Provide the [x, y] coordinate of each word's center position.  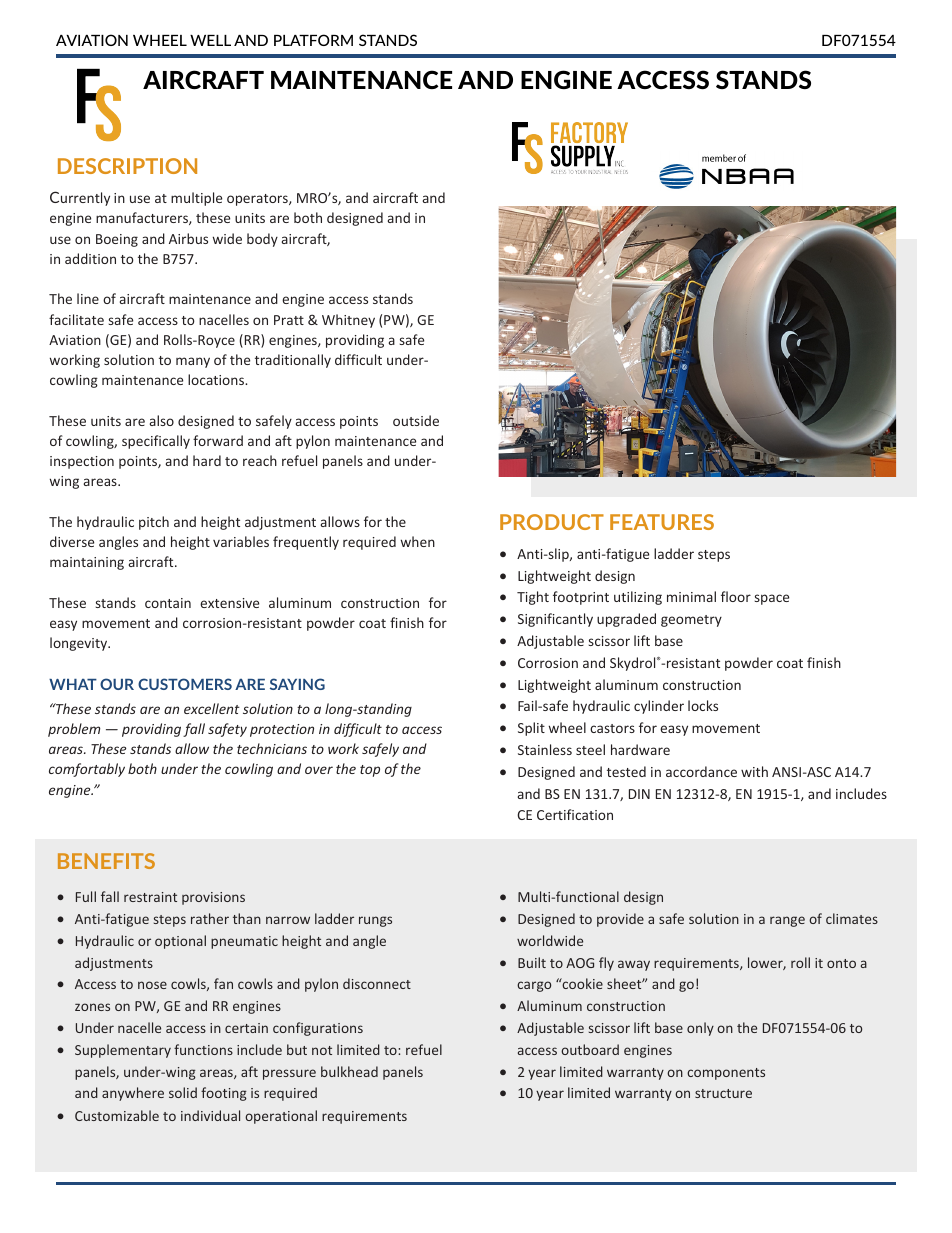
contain [168, 603]
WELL [210, 40]
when [418, 541]
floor [736, 596]
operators [258, 200]
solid [183, 1092]
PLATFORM [313, 40]
